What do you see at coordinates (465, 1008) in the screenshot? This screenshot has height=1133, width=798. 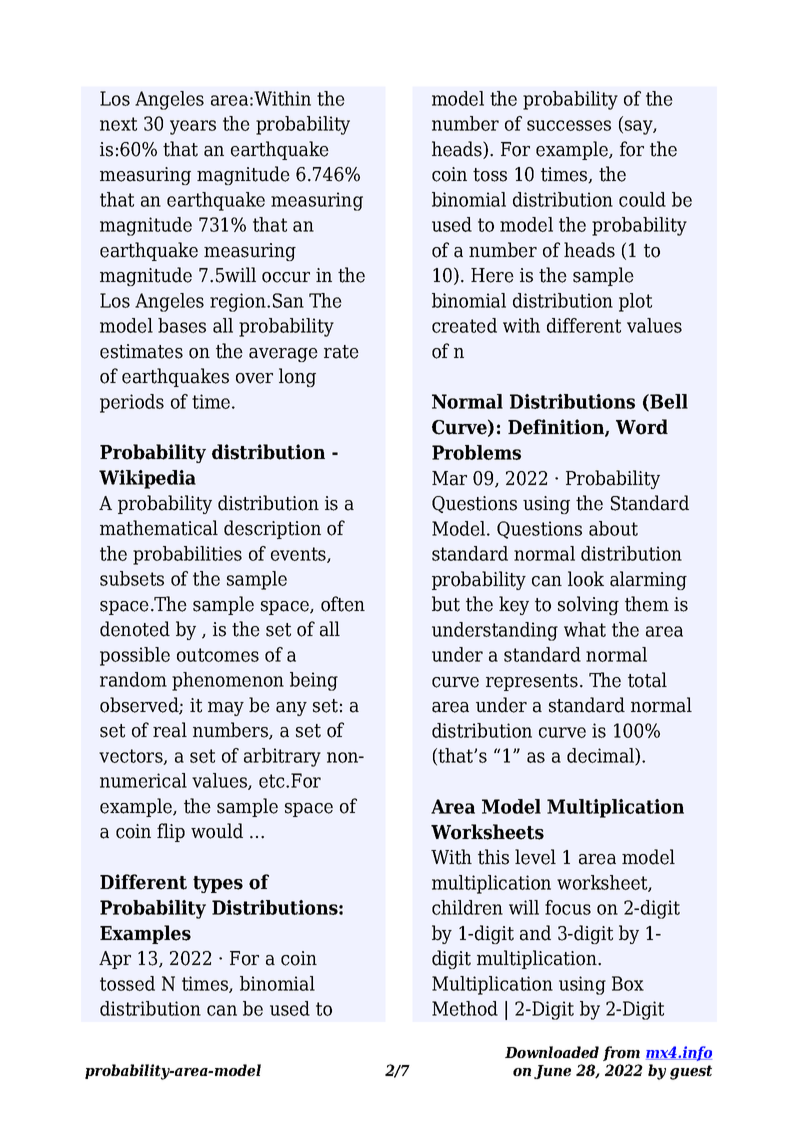 I see `Method` at bounding box center [465, 1008].
